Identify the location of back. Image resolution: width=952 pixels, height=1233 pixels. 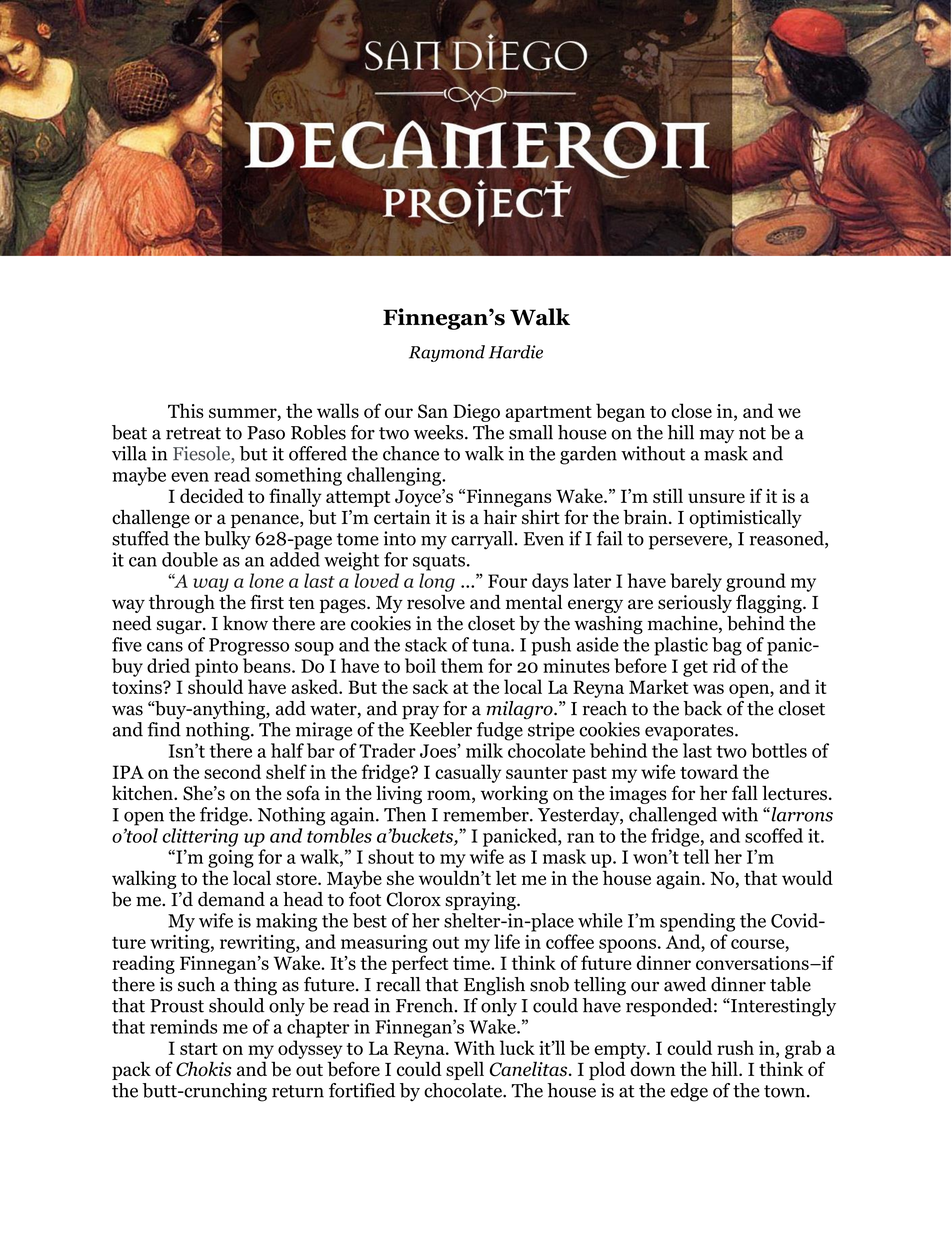
(702, 708).
